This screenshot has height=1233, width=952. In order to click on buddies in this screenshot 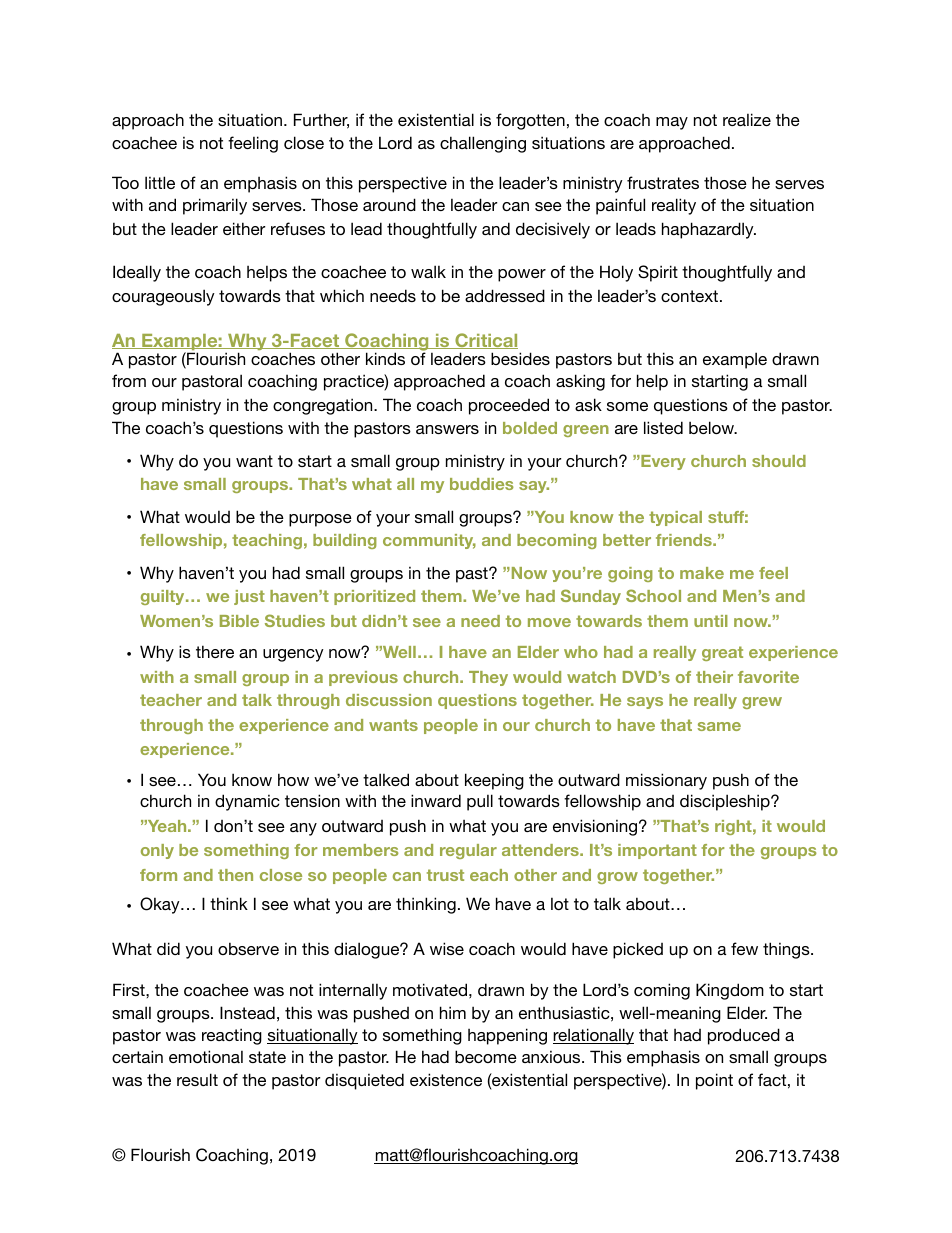, I will do `click(482, 484)`.
